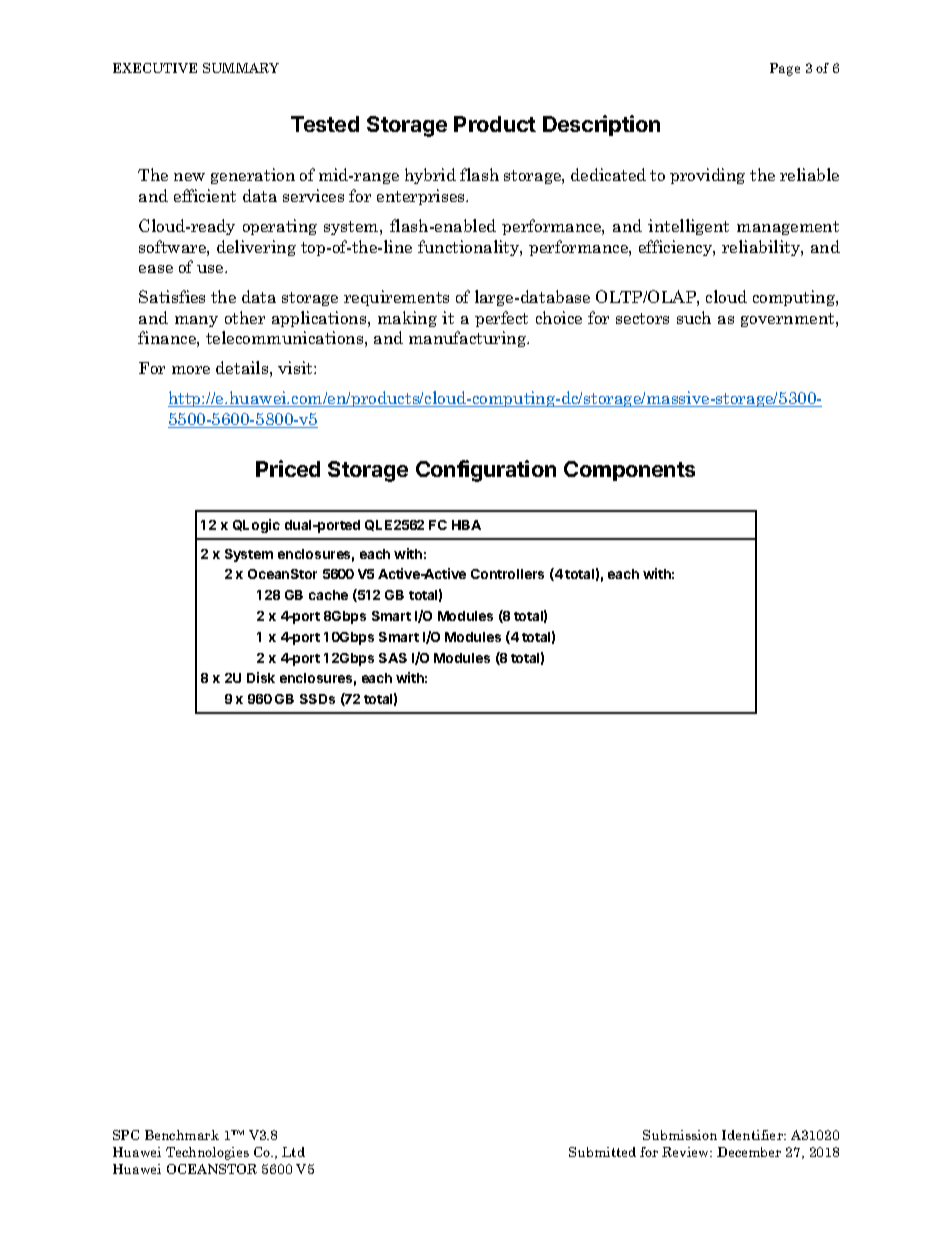 The height and width of the screenshot is (1233, 952). What do you see at coordinates (172, 296) in the screenshot?
I see `Satisfies` at bounding box center [172, 296].
